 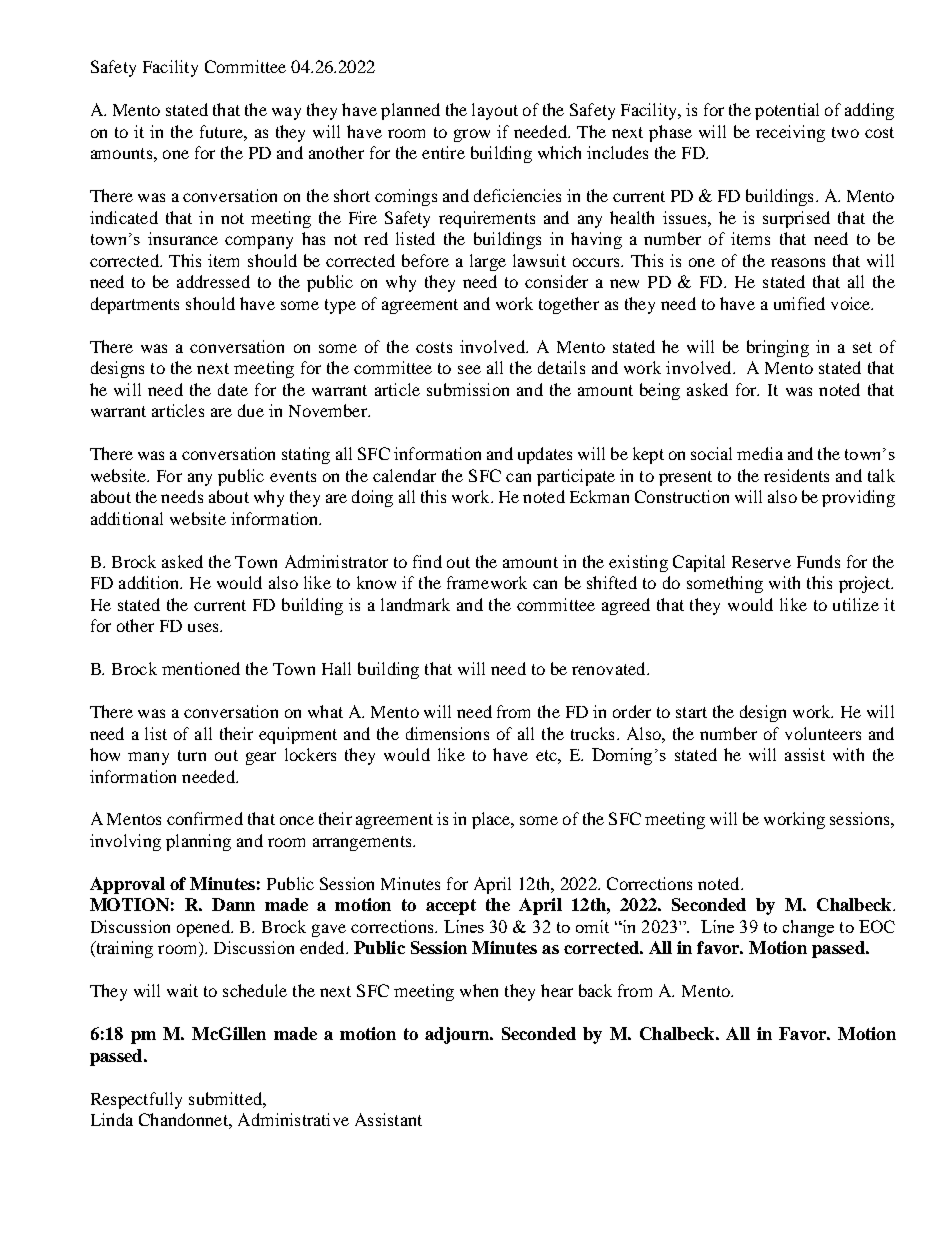 I want to click on uses, so click(x=204, y=627).
